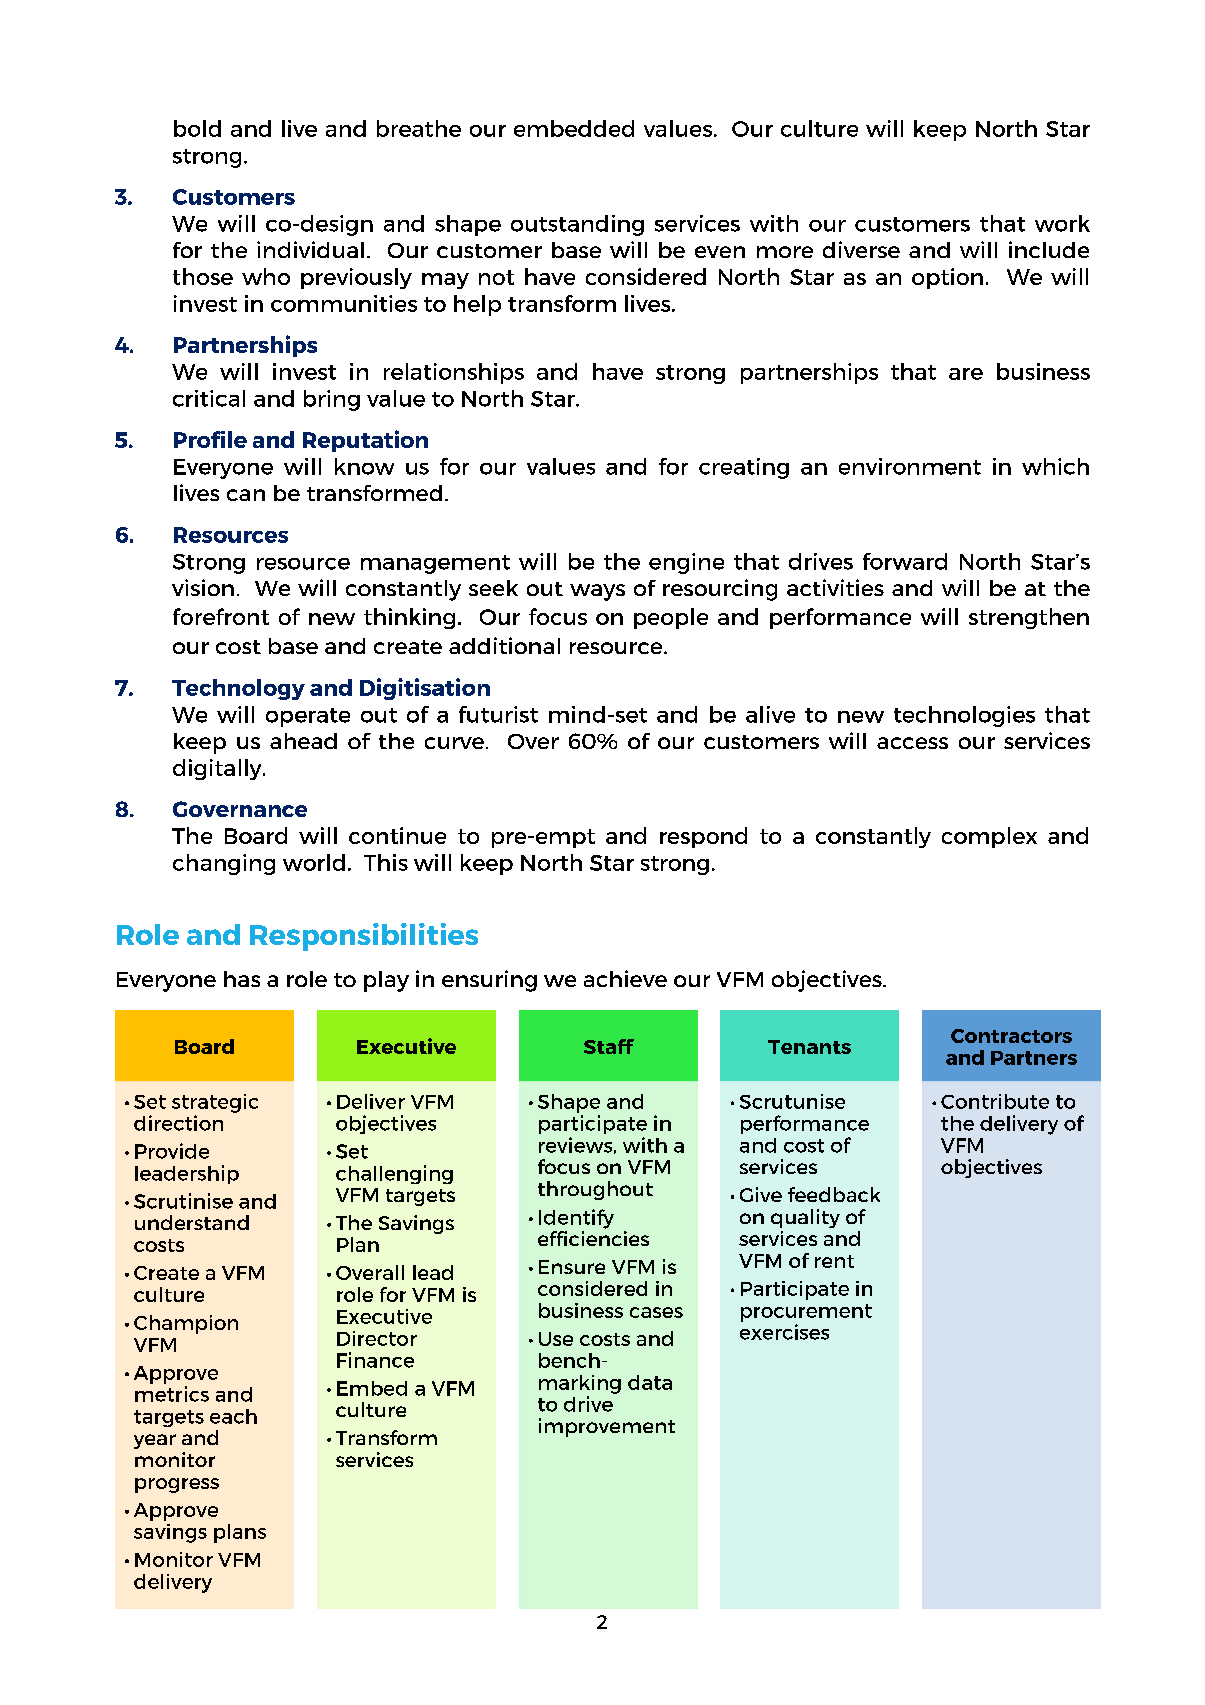  What do you see at coordinates (218, 769) in the page?
I see `digitally` at bounding box center [218, 769].
